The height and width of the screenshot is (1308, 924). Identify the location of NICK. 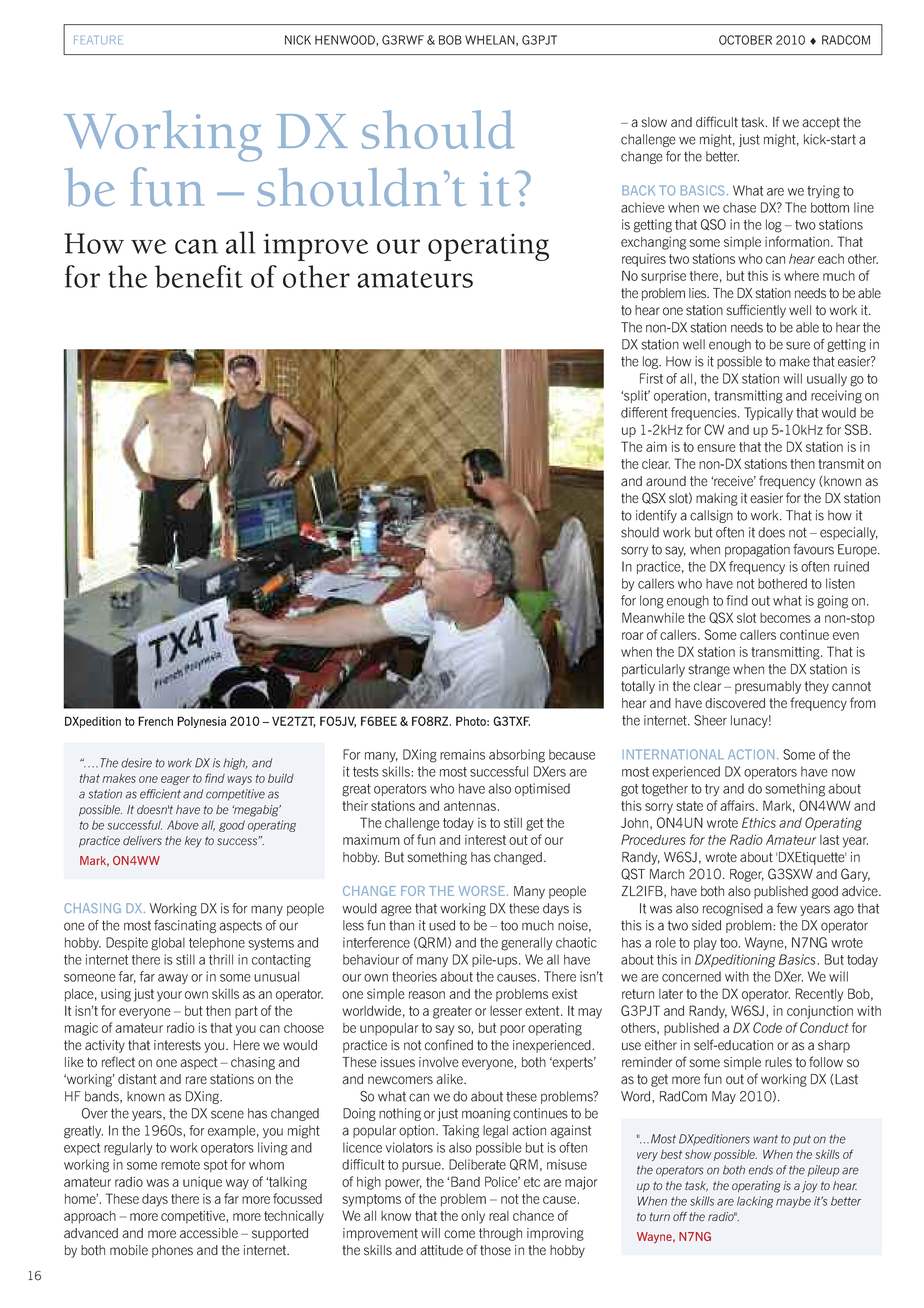
(298, 40).
